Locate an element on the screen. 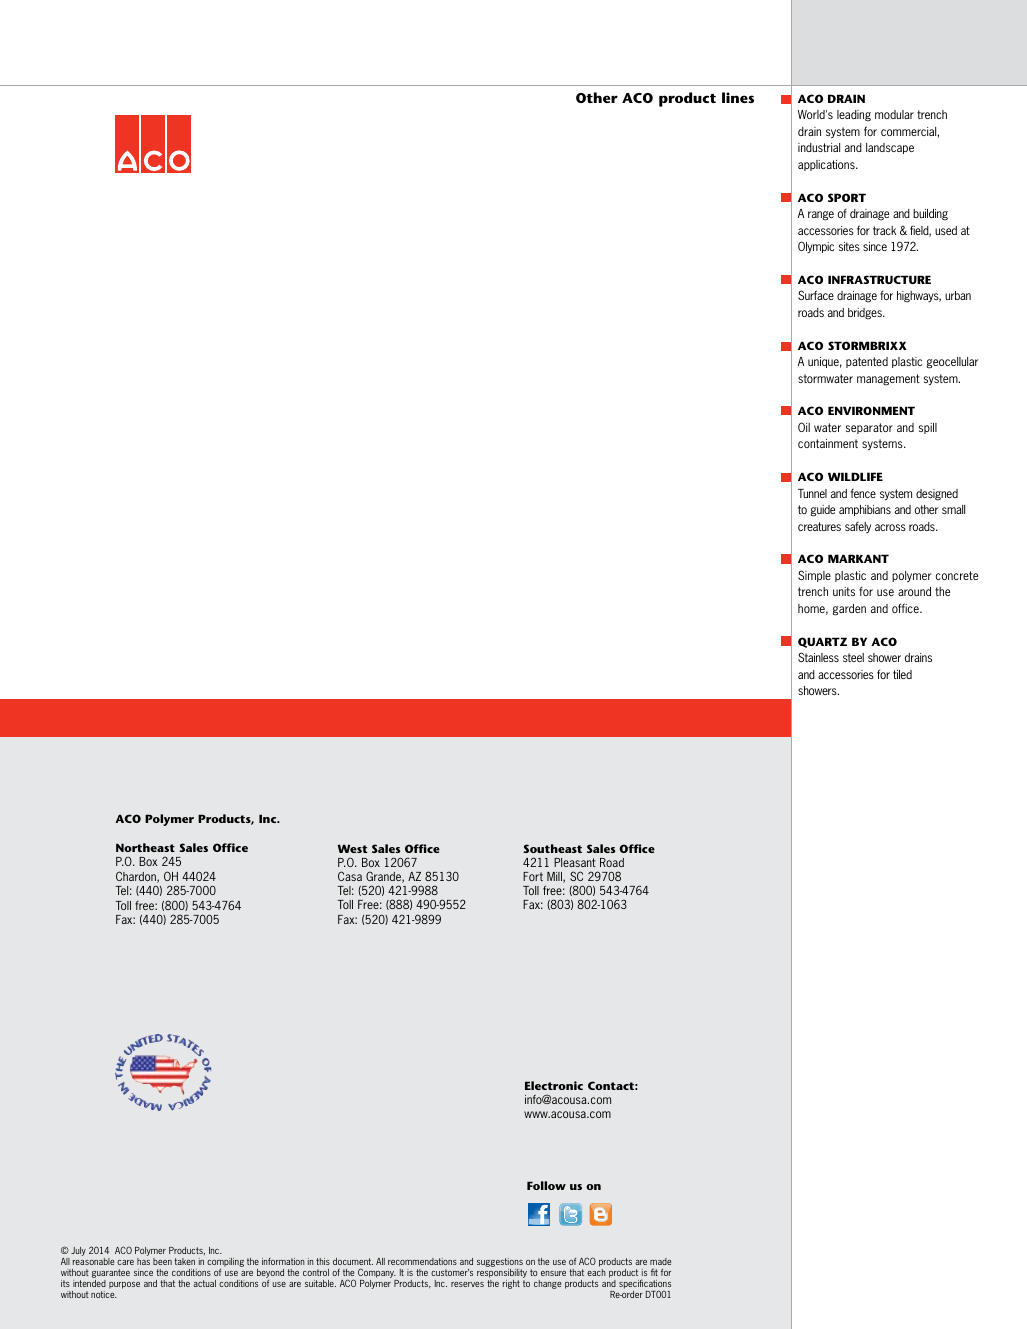  Southeast is located at coordinates (552, 848).
